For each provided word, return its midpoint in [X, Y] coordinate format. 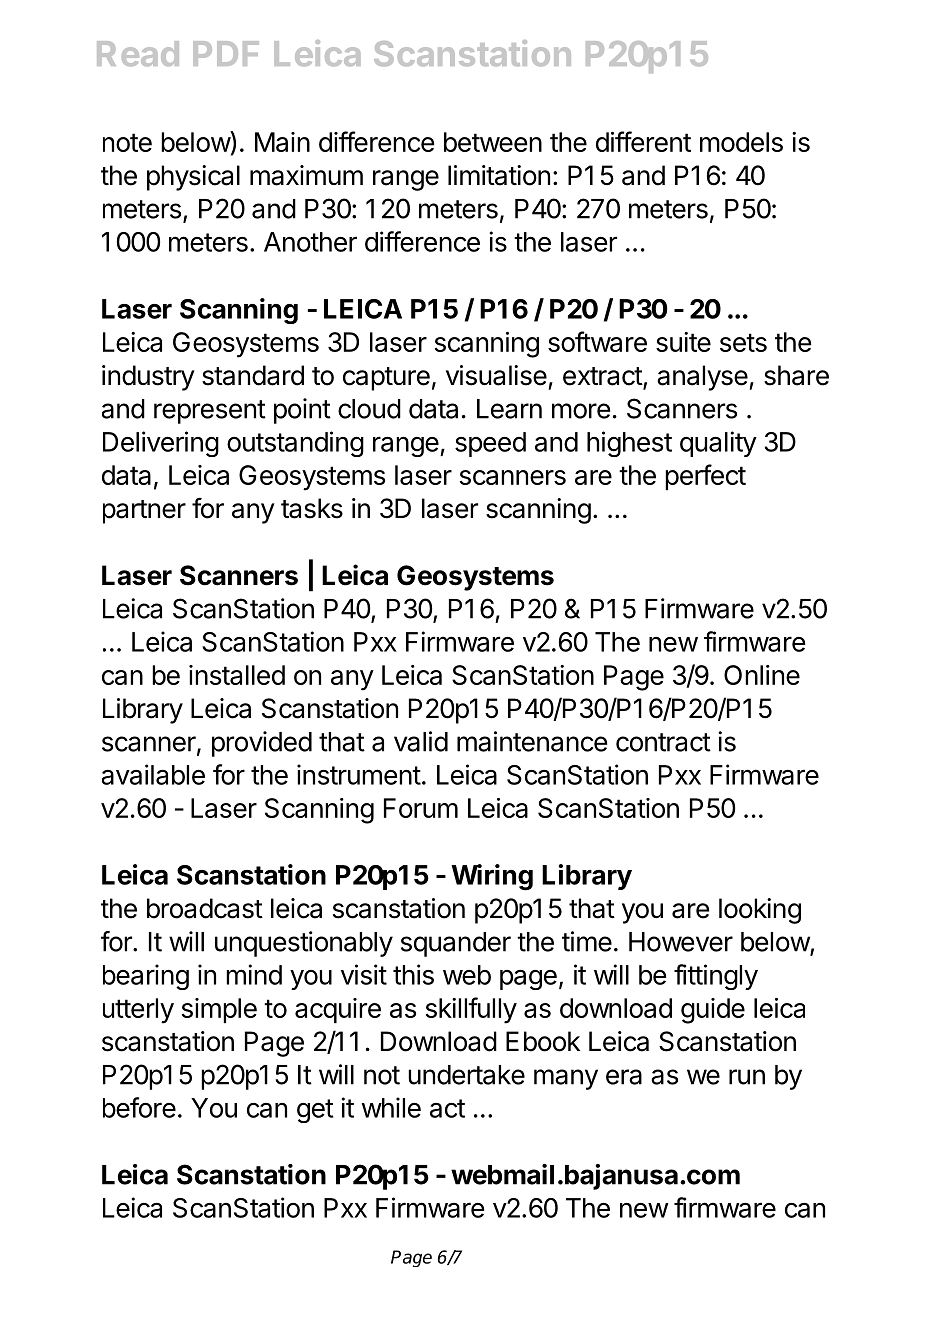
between [493, 142]
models [741, 142]
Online [762, 675]
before [139, 1107]
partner [144, 512]
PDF [226, 53]
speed [490, 444]
